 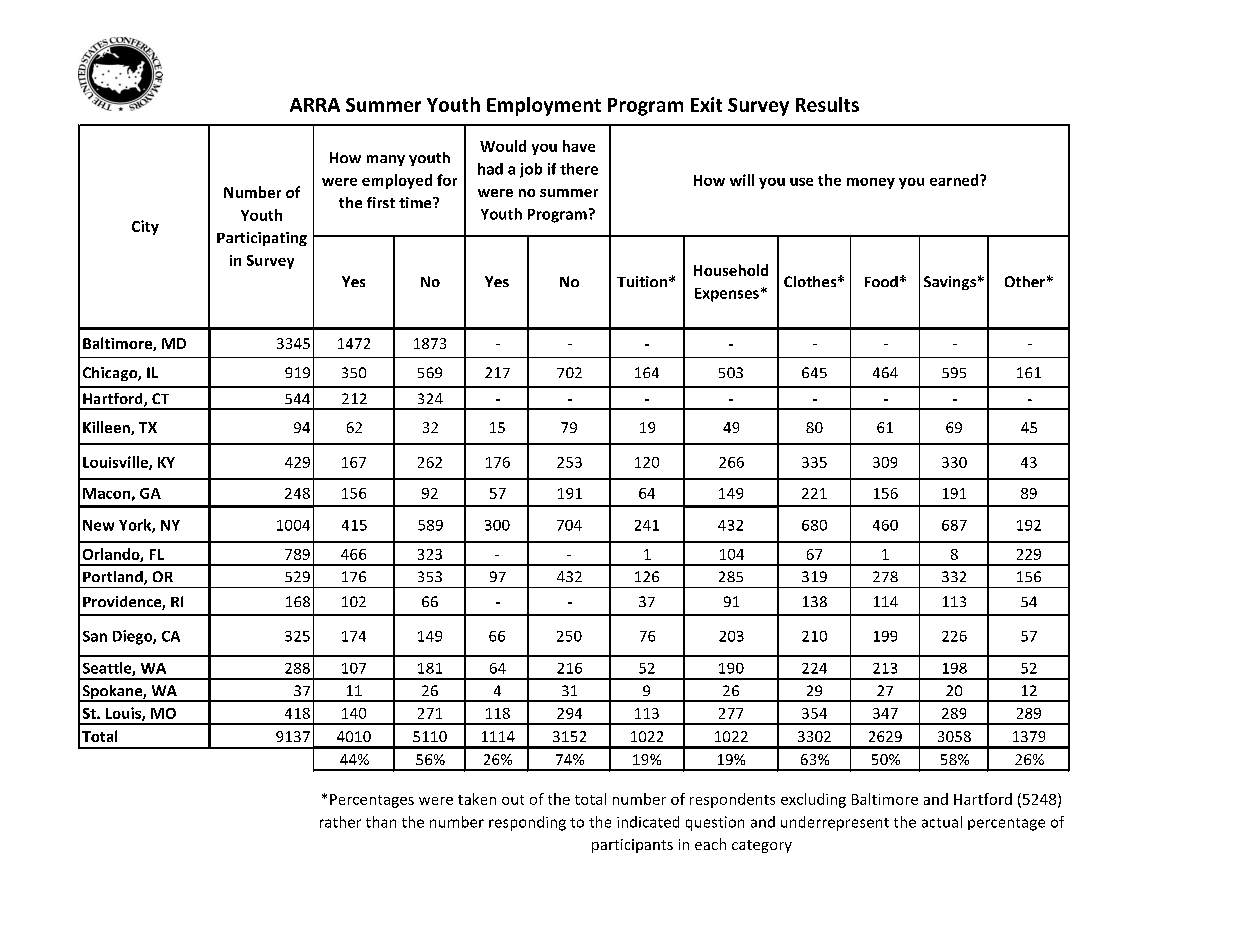 I want to click on many, so click(x=386, y=160).
